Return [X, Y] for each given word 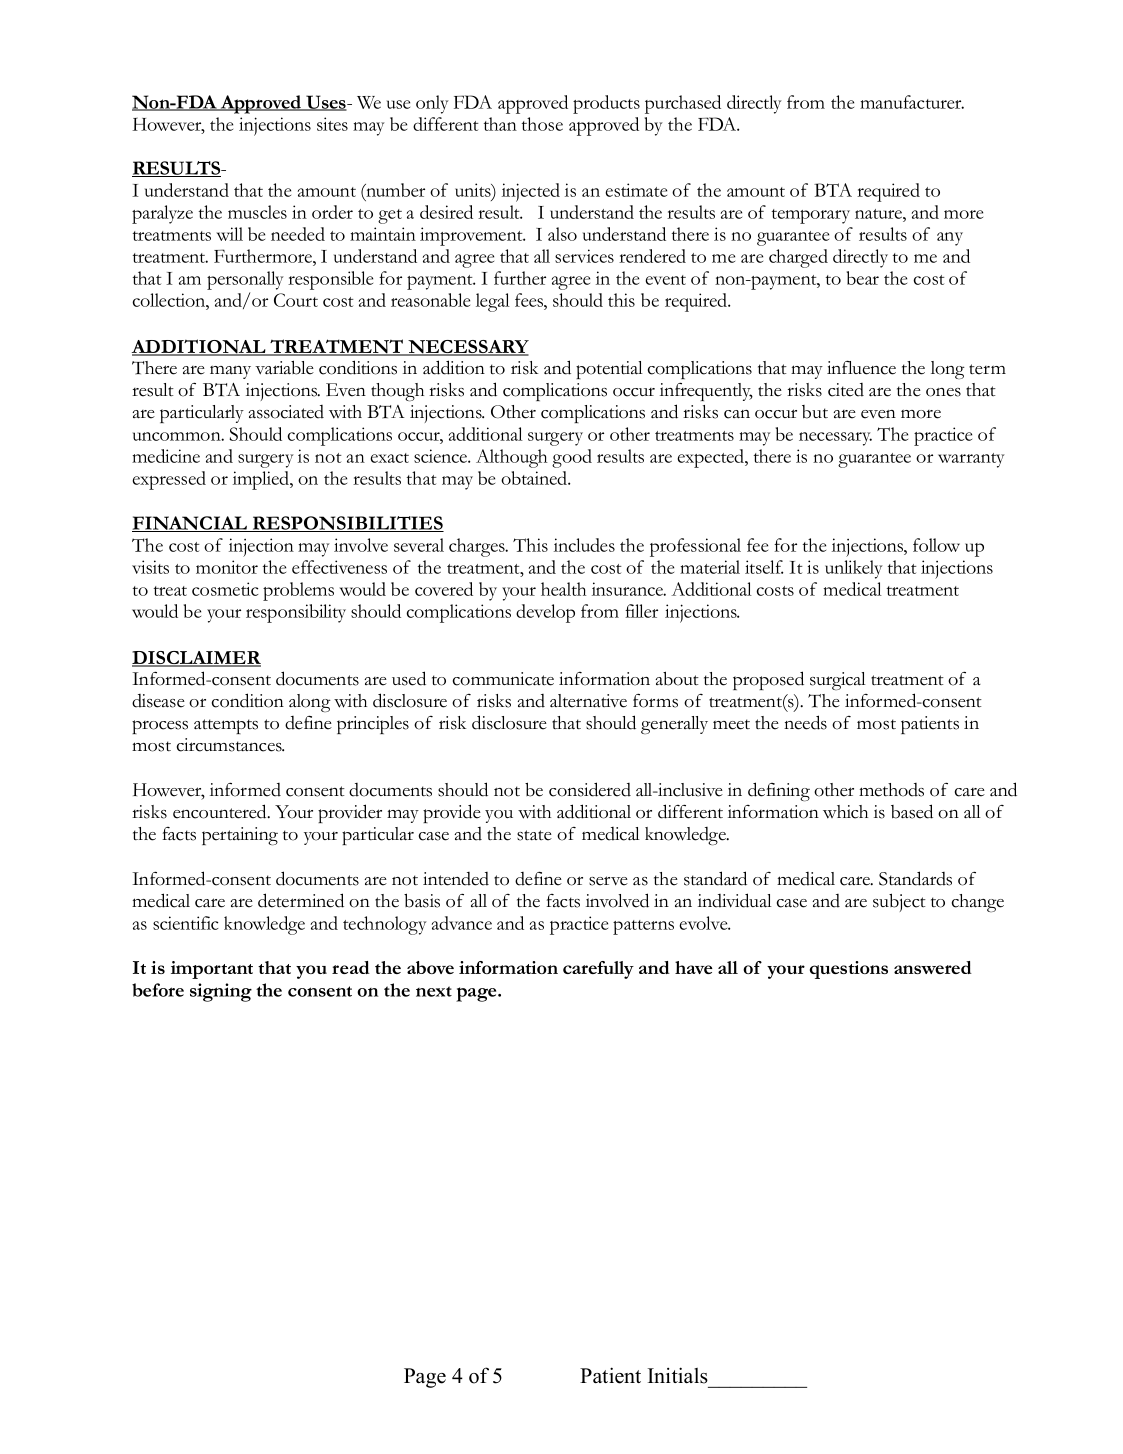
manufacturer [912, 102]
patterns [643, 927]
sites [332, 124]
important [212, 970]
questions [849, 970]
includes [584, 545]
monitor [227, 567]
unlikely [854, 569]
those [542, 124]
